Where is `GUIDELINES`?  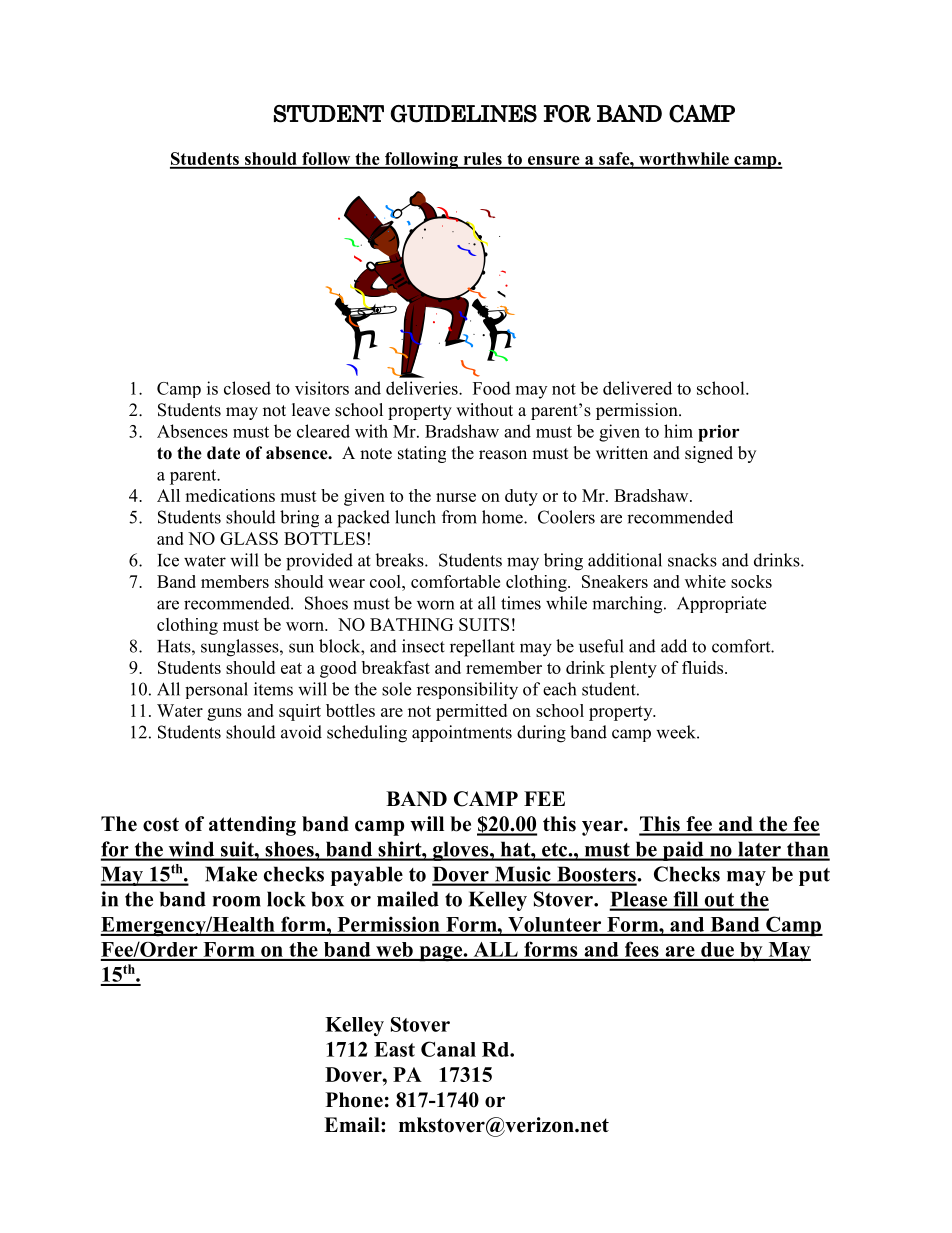
GUIDELINES is located at coordinates (463, 114).
